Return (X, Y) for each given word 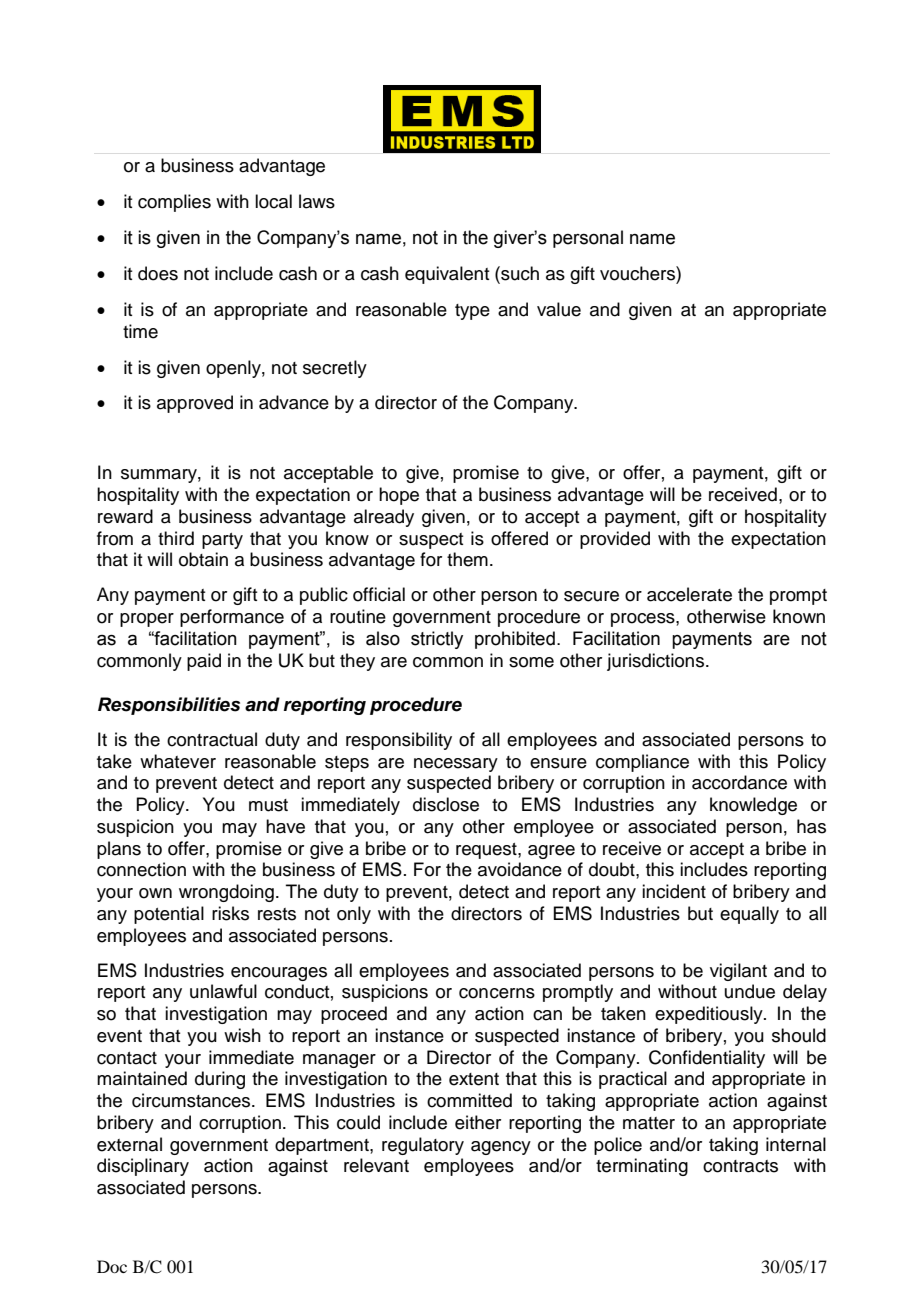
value (559, 309)
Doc (112, 1266)
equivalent (447, 275)
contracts (740, 1166)
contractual (212, 739)
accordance (739, 782)
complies (174, 203)
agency (501, 1148)
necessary (456, 765)
